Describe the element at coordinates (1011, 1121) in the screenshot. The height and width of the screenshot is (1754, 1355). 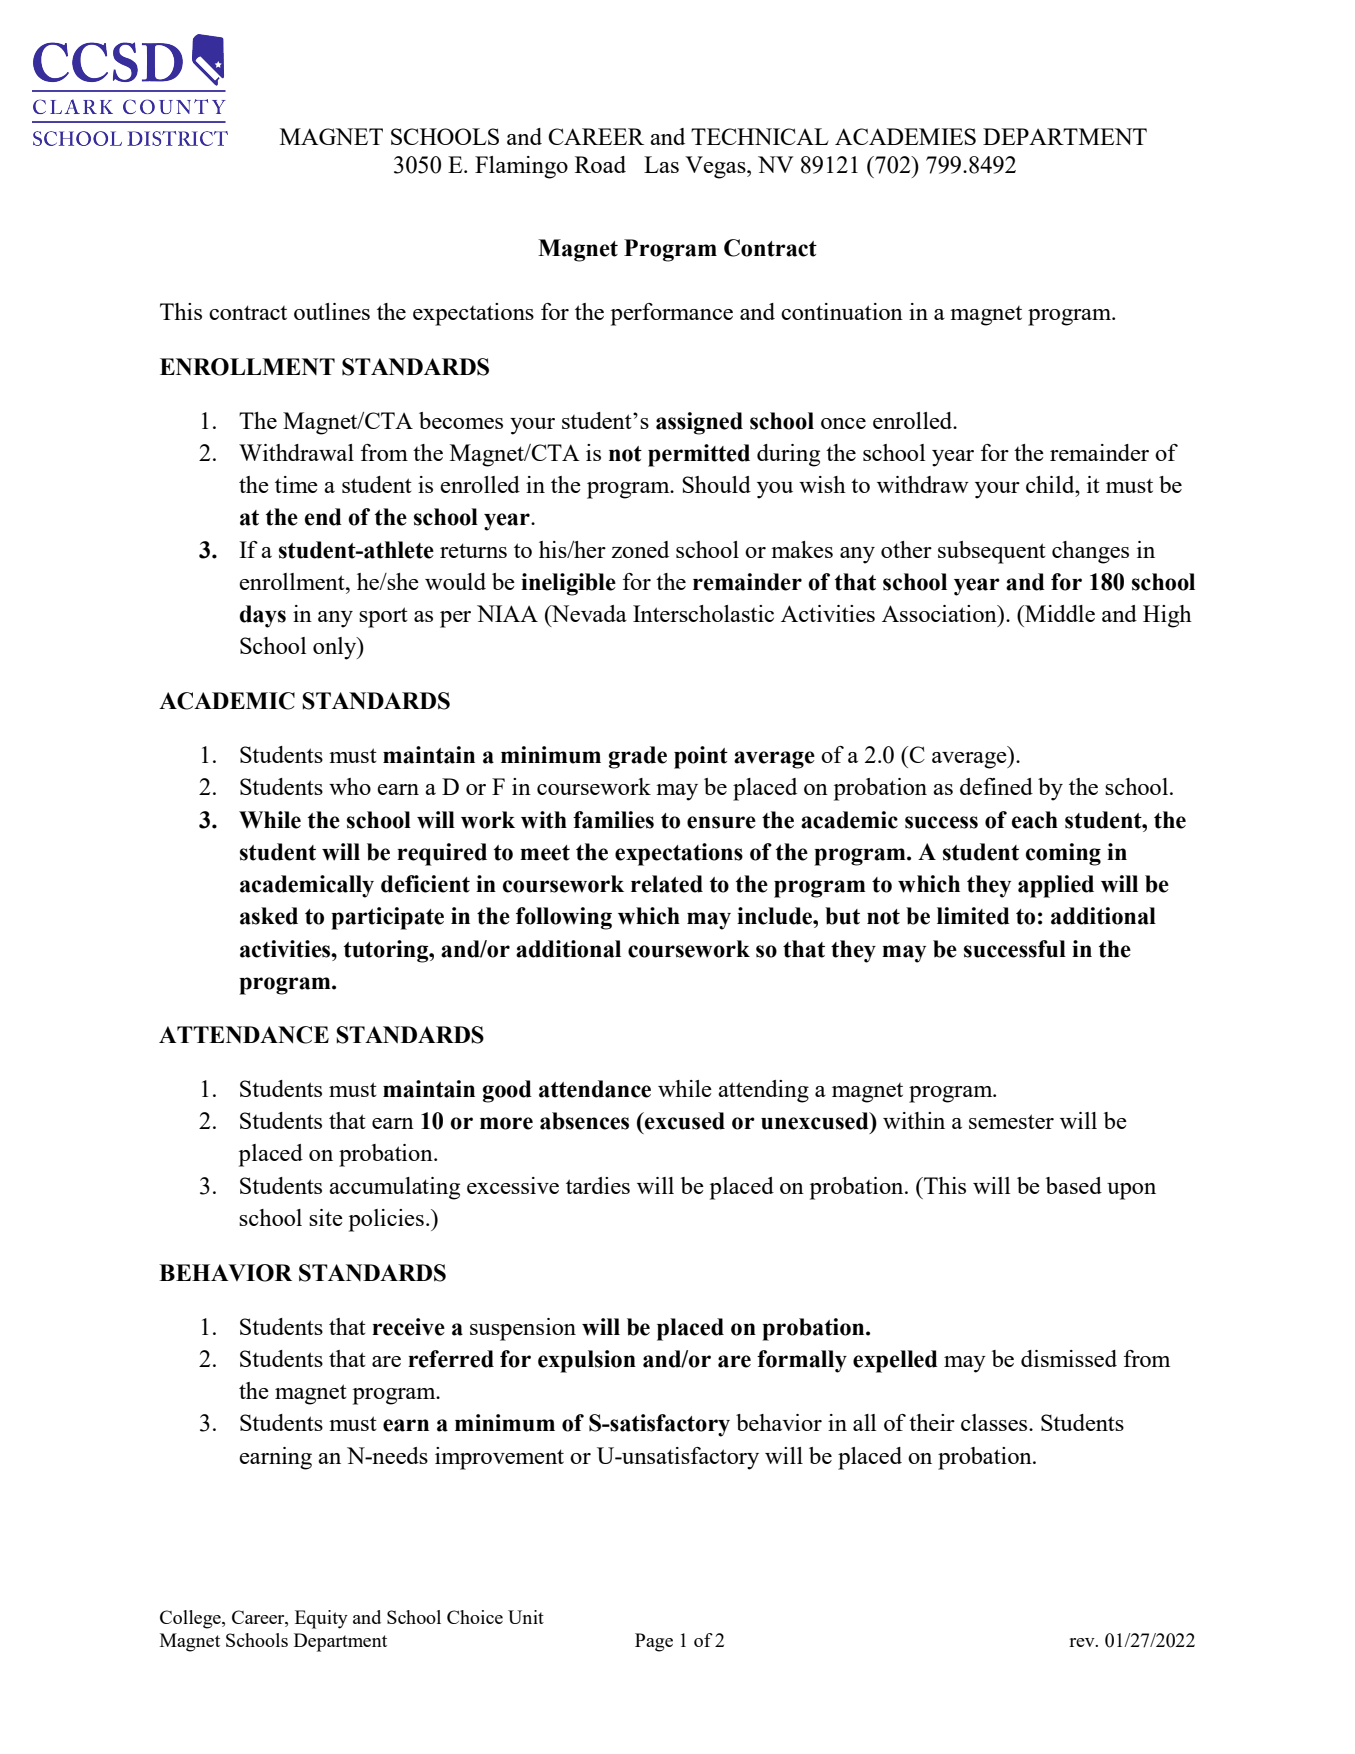
I see `semester` at that location.
